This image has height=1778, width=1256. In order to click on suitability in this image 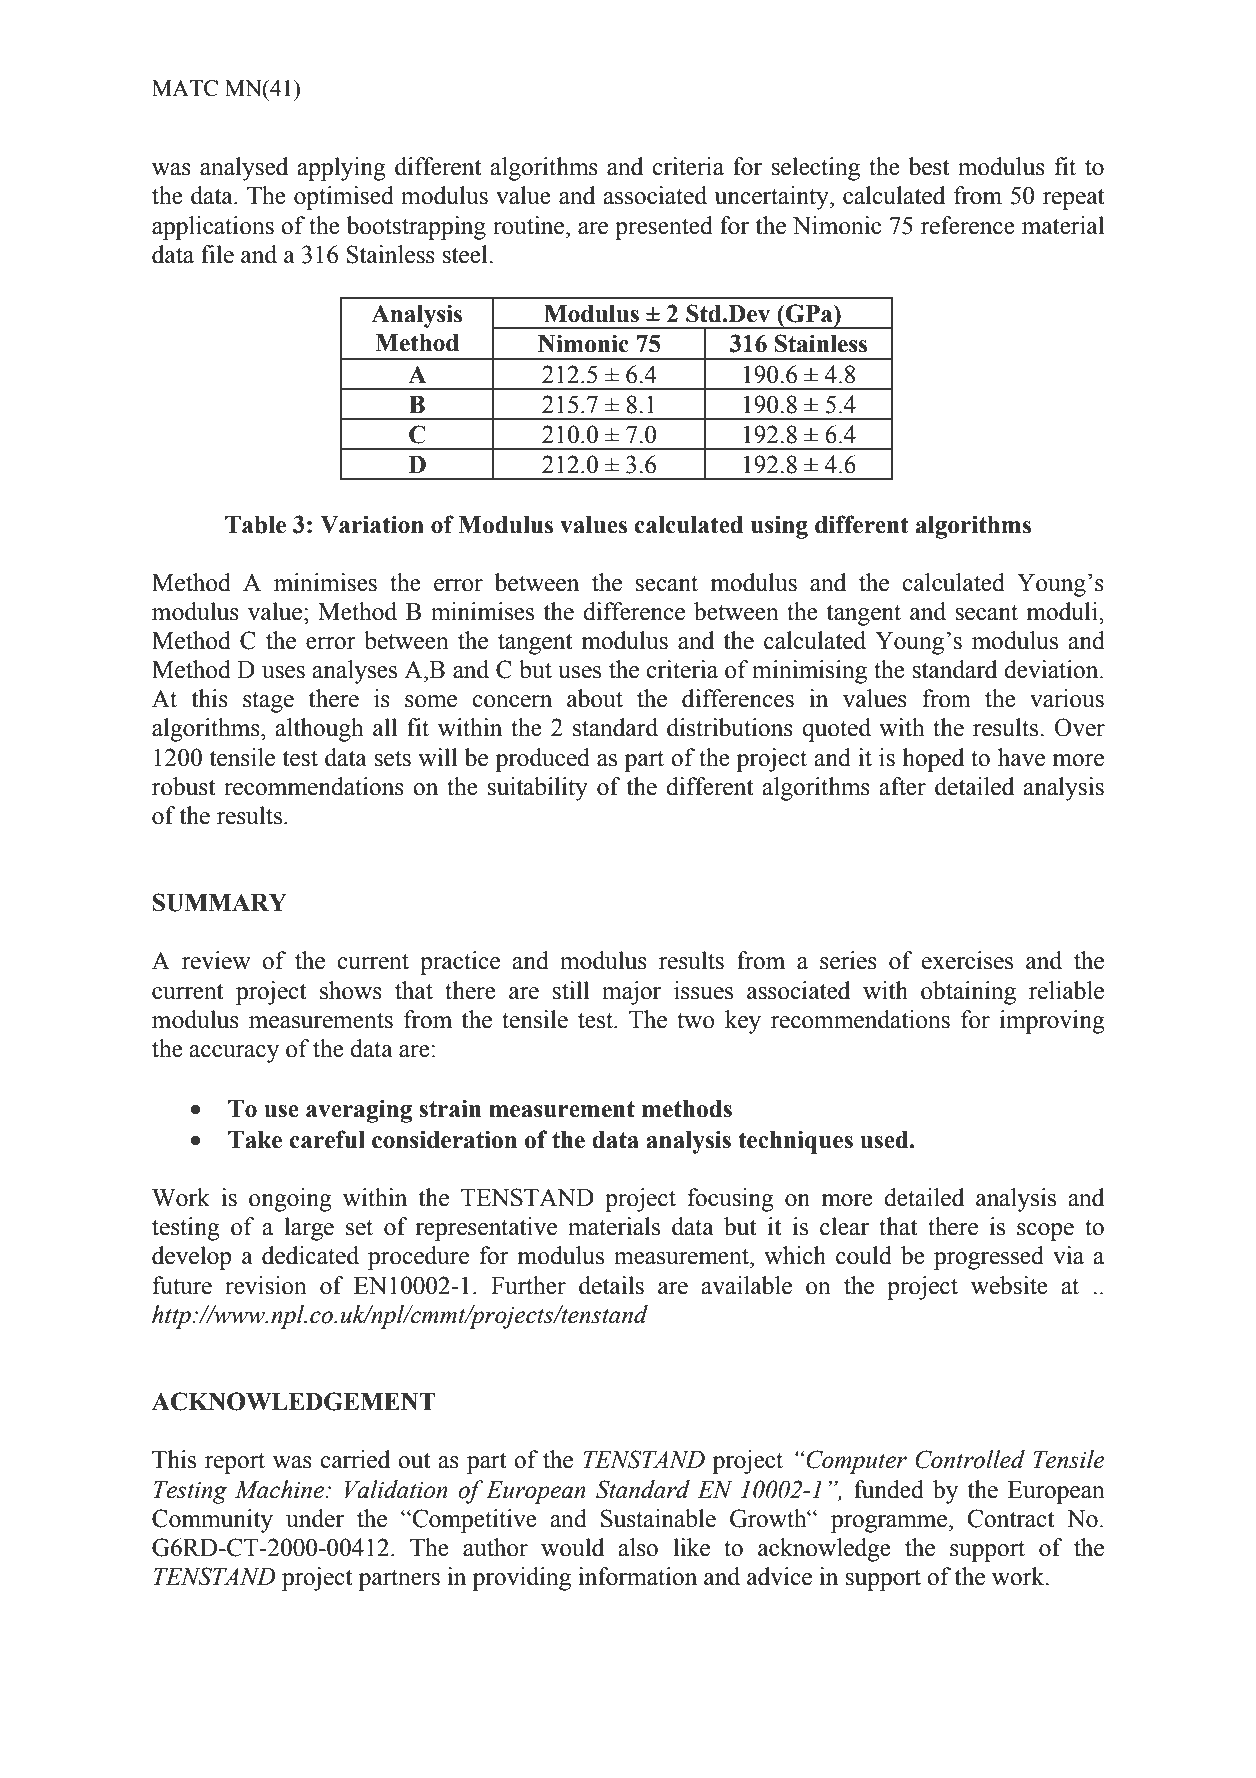, I will do `click(537, 789)`.
